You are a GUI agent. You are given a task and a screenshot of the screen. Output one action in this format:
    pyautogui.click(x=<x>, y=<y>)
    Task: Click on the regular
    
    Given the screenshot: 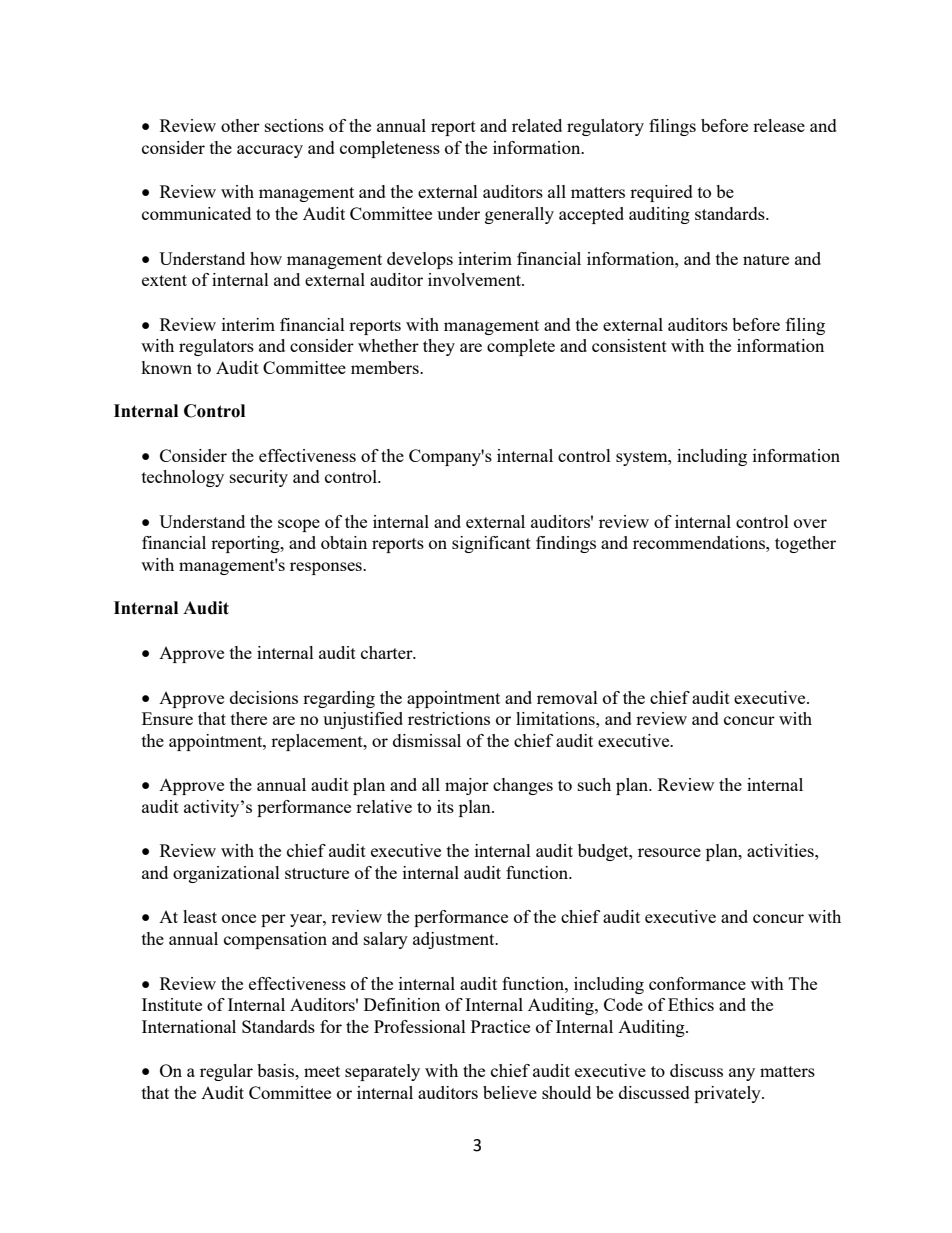 What is the action you would take?
    pyautogui.click(x=226, y=1072)
